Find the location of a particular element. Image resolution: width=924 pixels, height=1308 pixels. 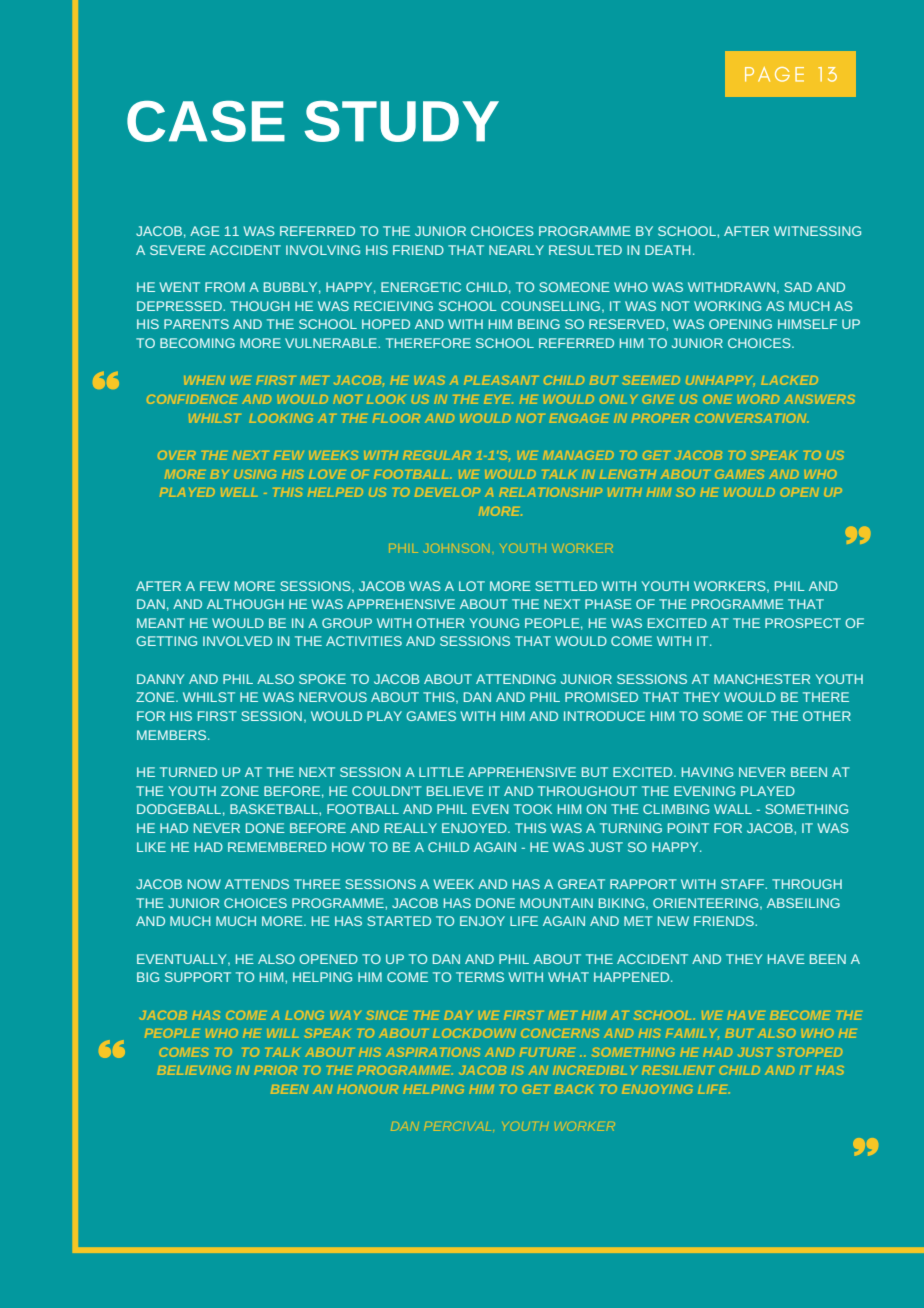

PERCIVAL is located at coordinates (458, 1126).
